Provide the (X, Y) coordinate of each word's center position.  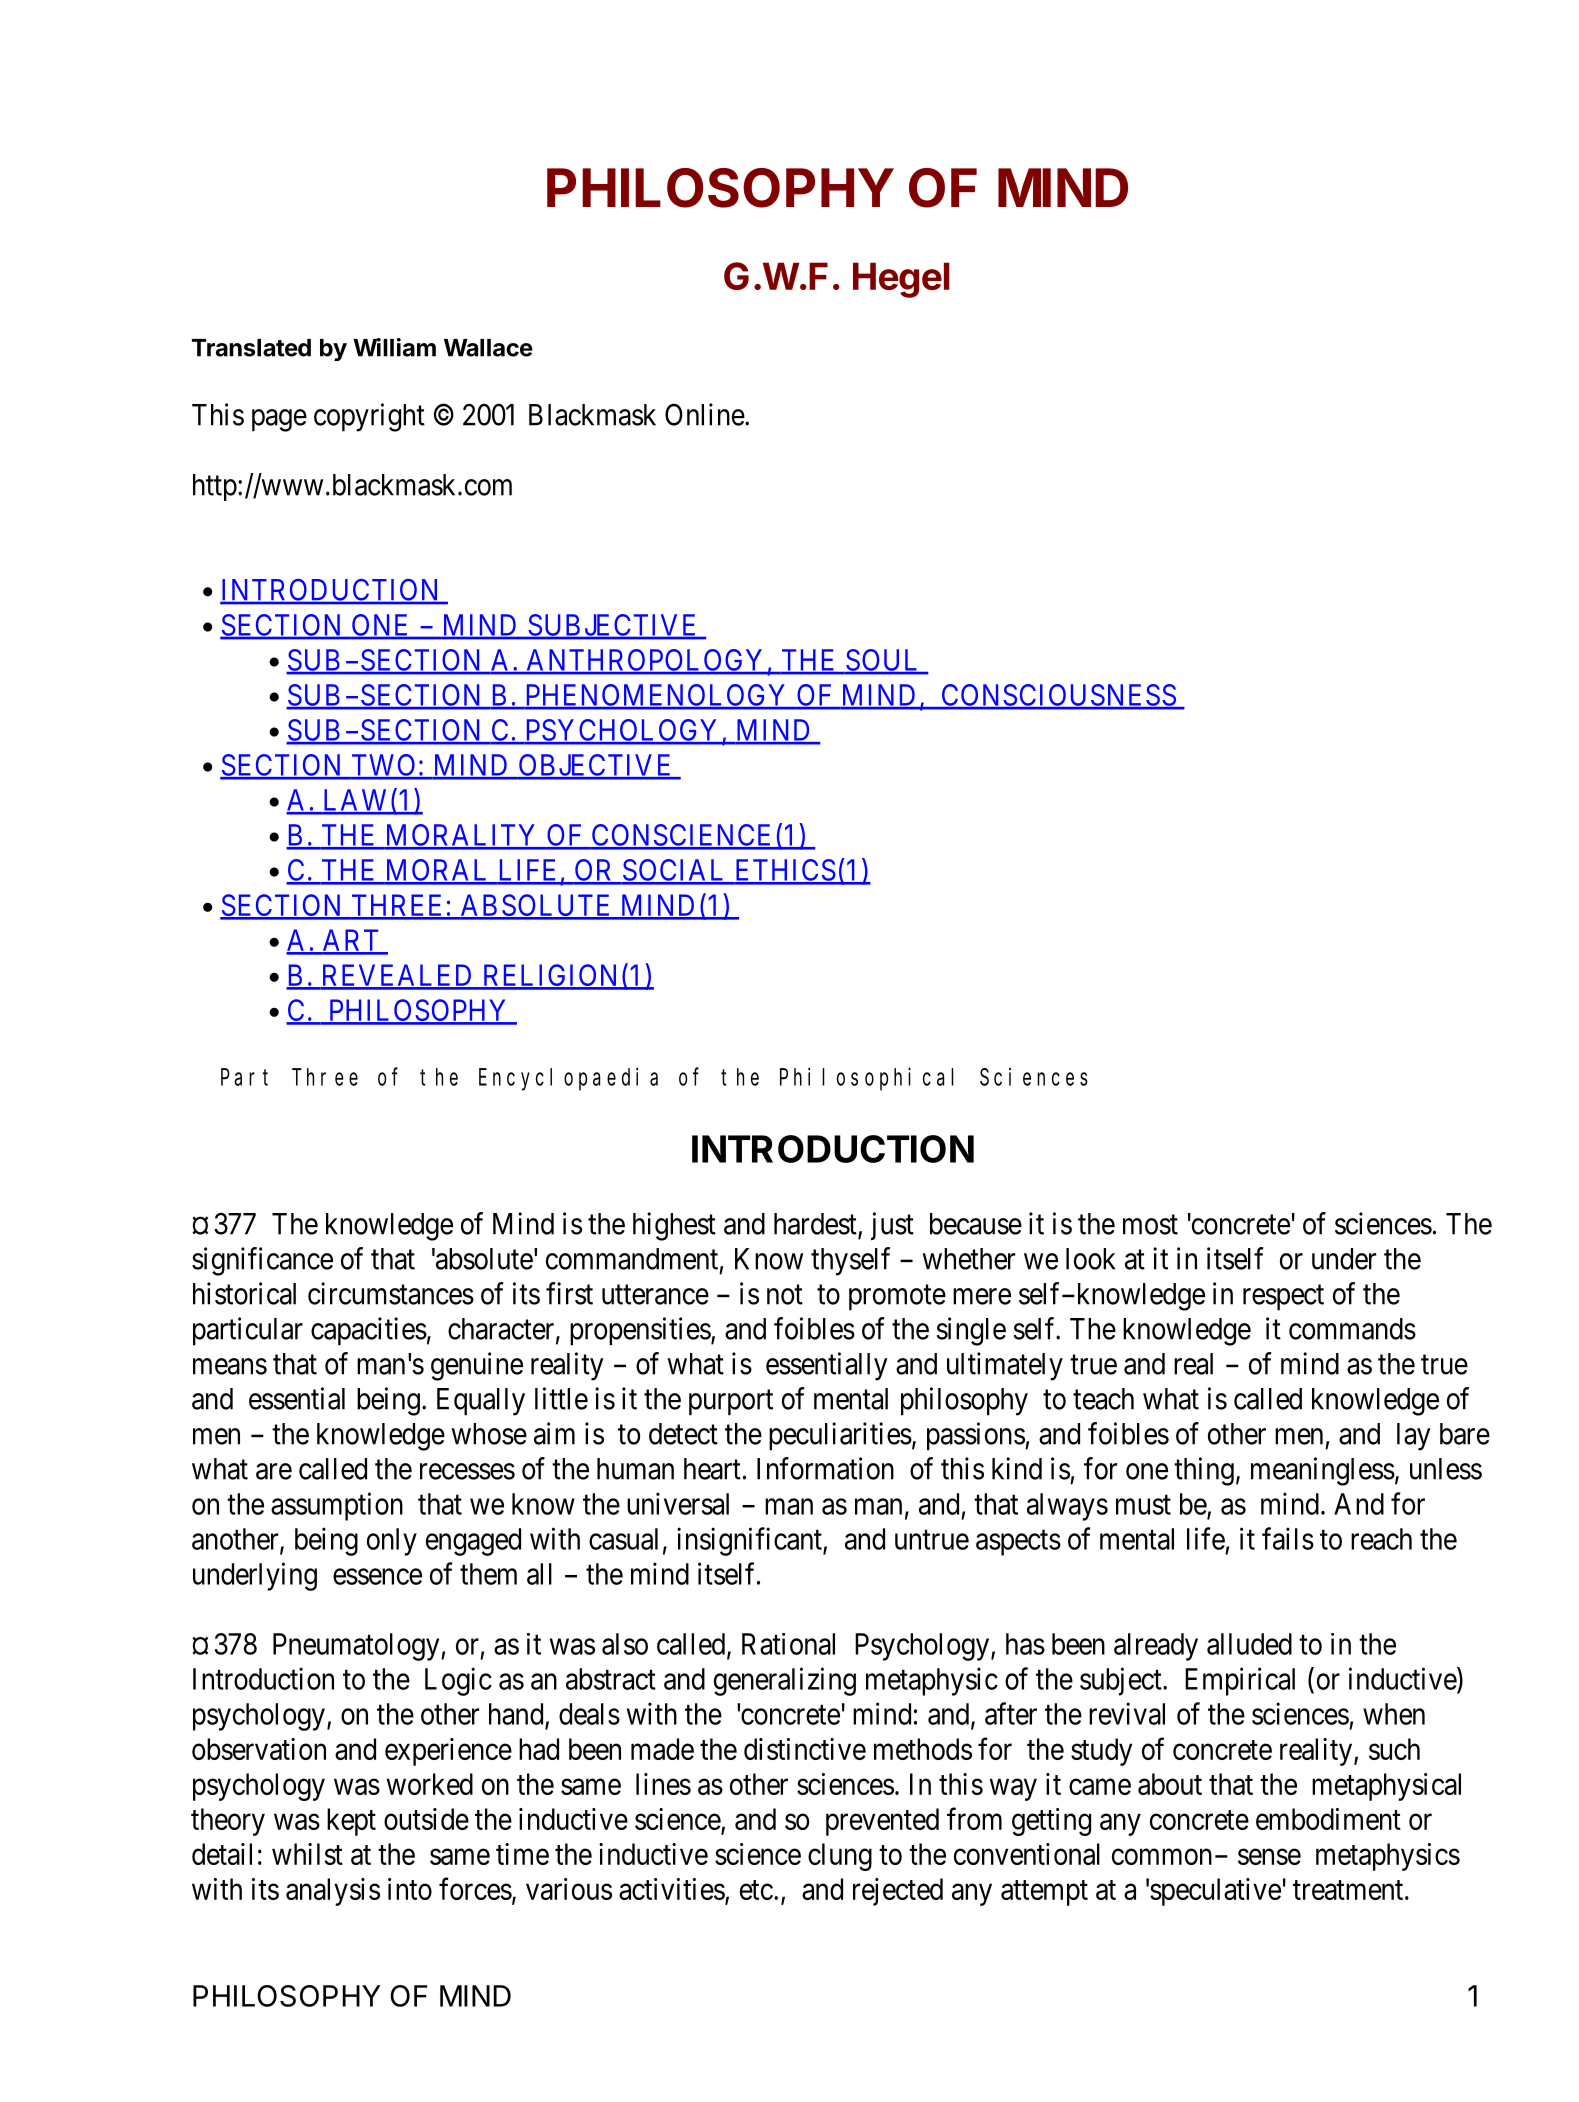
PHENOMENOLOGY (656, 696)
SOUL (883, 661)
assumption (337, 1506)
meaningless (1323, 1471)
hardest (816, 1225)
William (394, 347)
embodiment (1328, 1819)
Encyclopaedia (568, 1079)
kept (351, 1822)
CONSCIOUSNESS (1058, 696)
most (1150, 1225)
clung (840, 1857)
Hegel (901, 280)
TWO (384, 766)
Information (825, 1468)
